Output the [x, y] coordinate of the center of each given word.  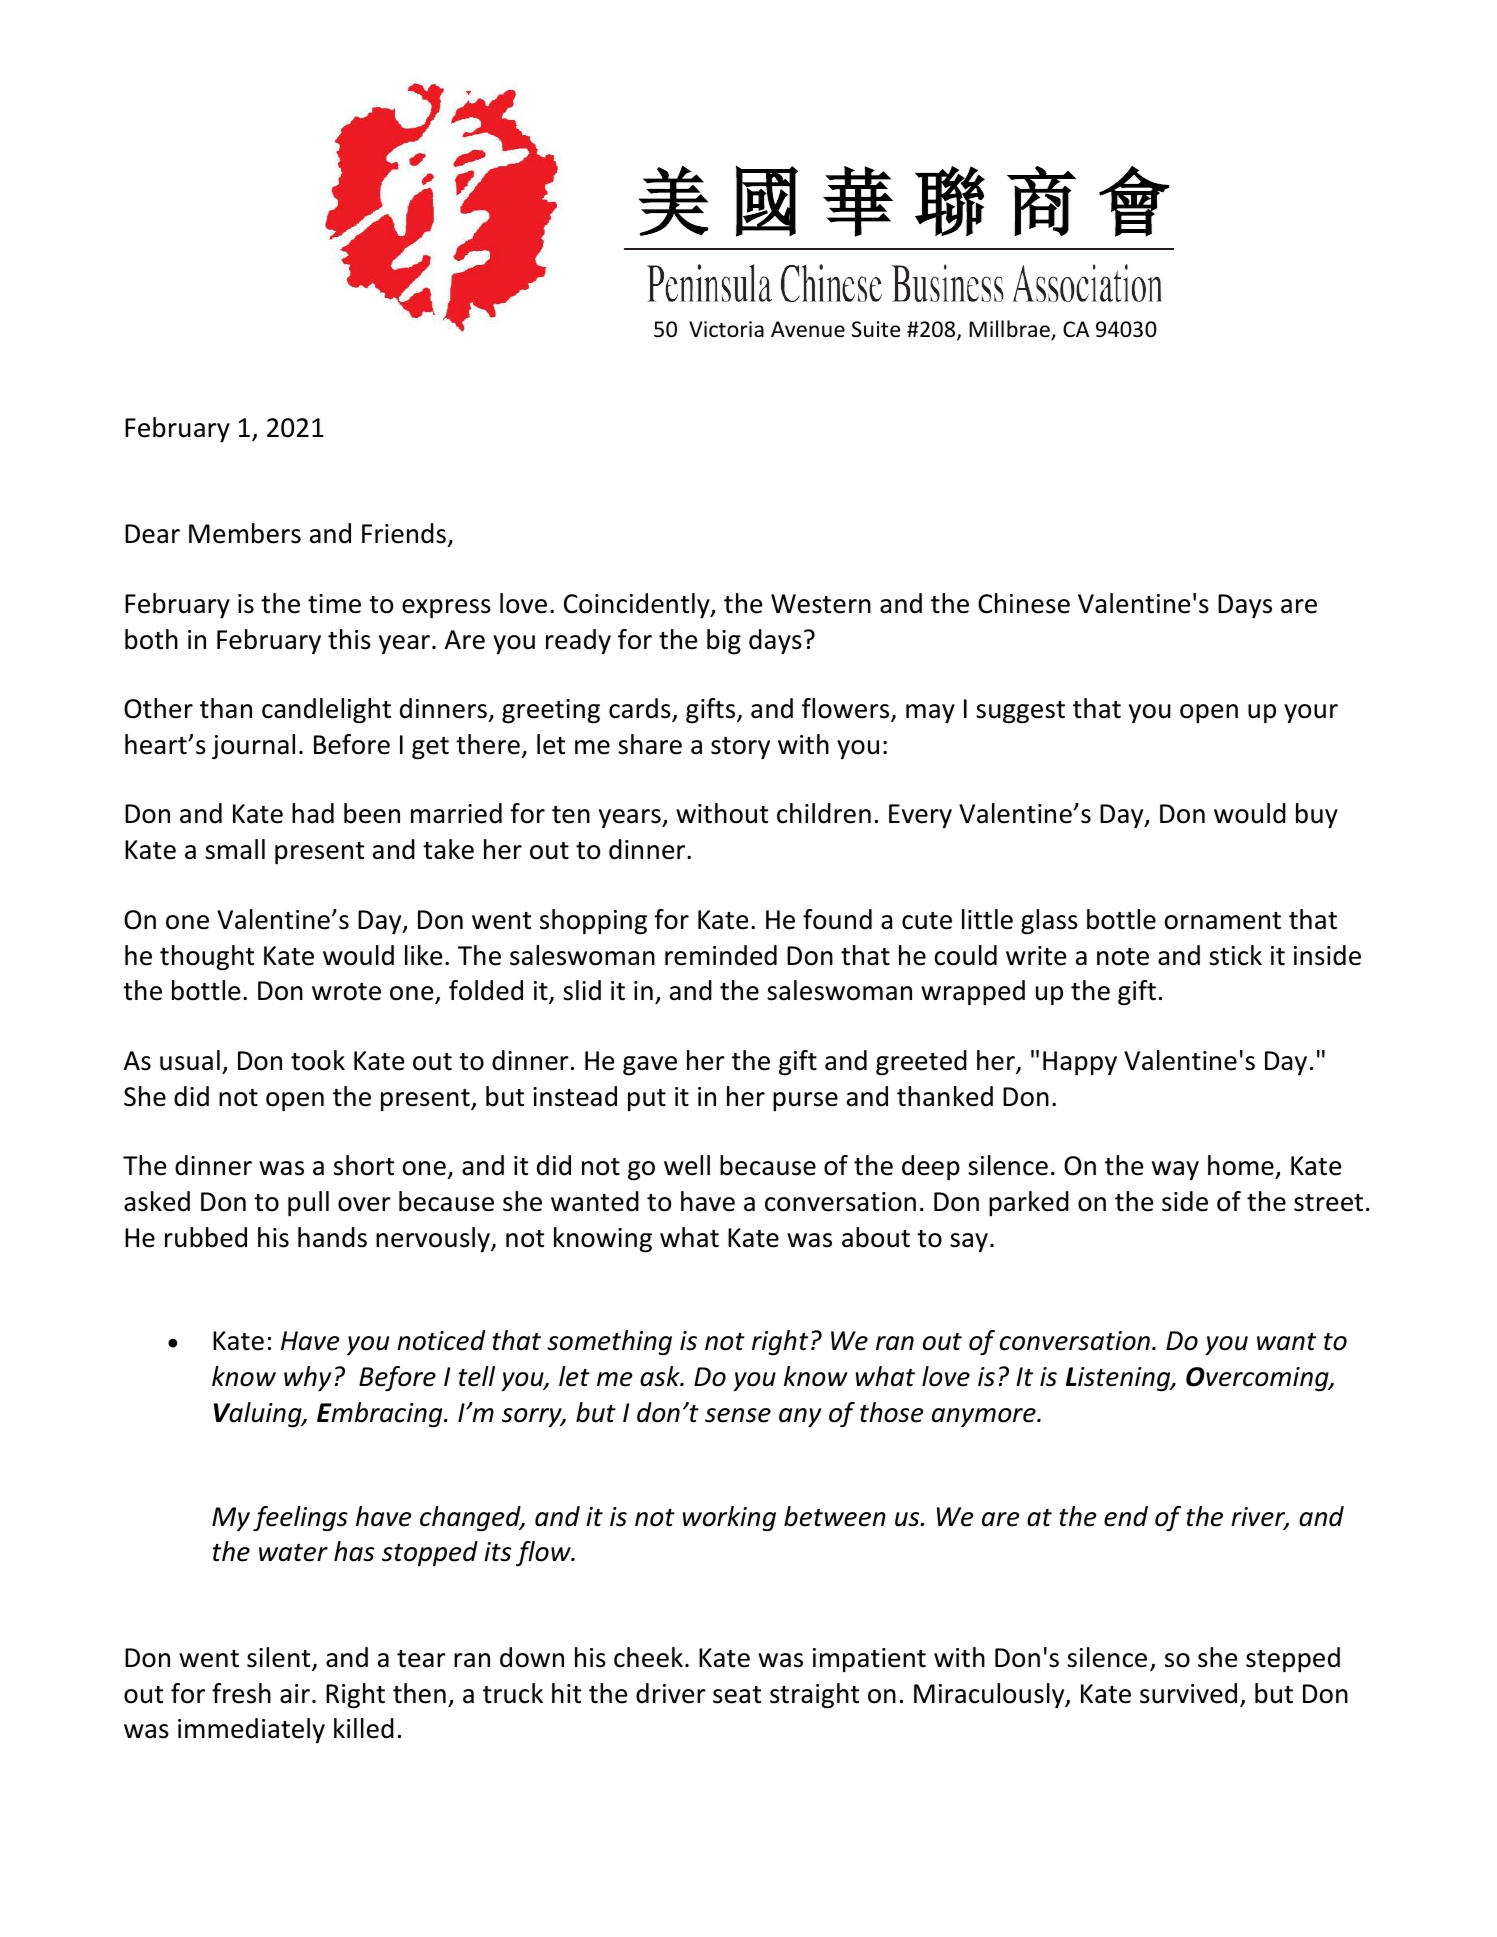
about [876, 1237]
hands [332, 1237]
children [824, 813]
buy [1317, 816]
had [313, 813]
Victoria [726, 329]
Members [245, 533]
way [1175, 1171]
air [295, 1694]
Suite [876, 329]
